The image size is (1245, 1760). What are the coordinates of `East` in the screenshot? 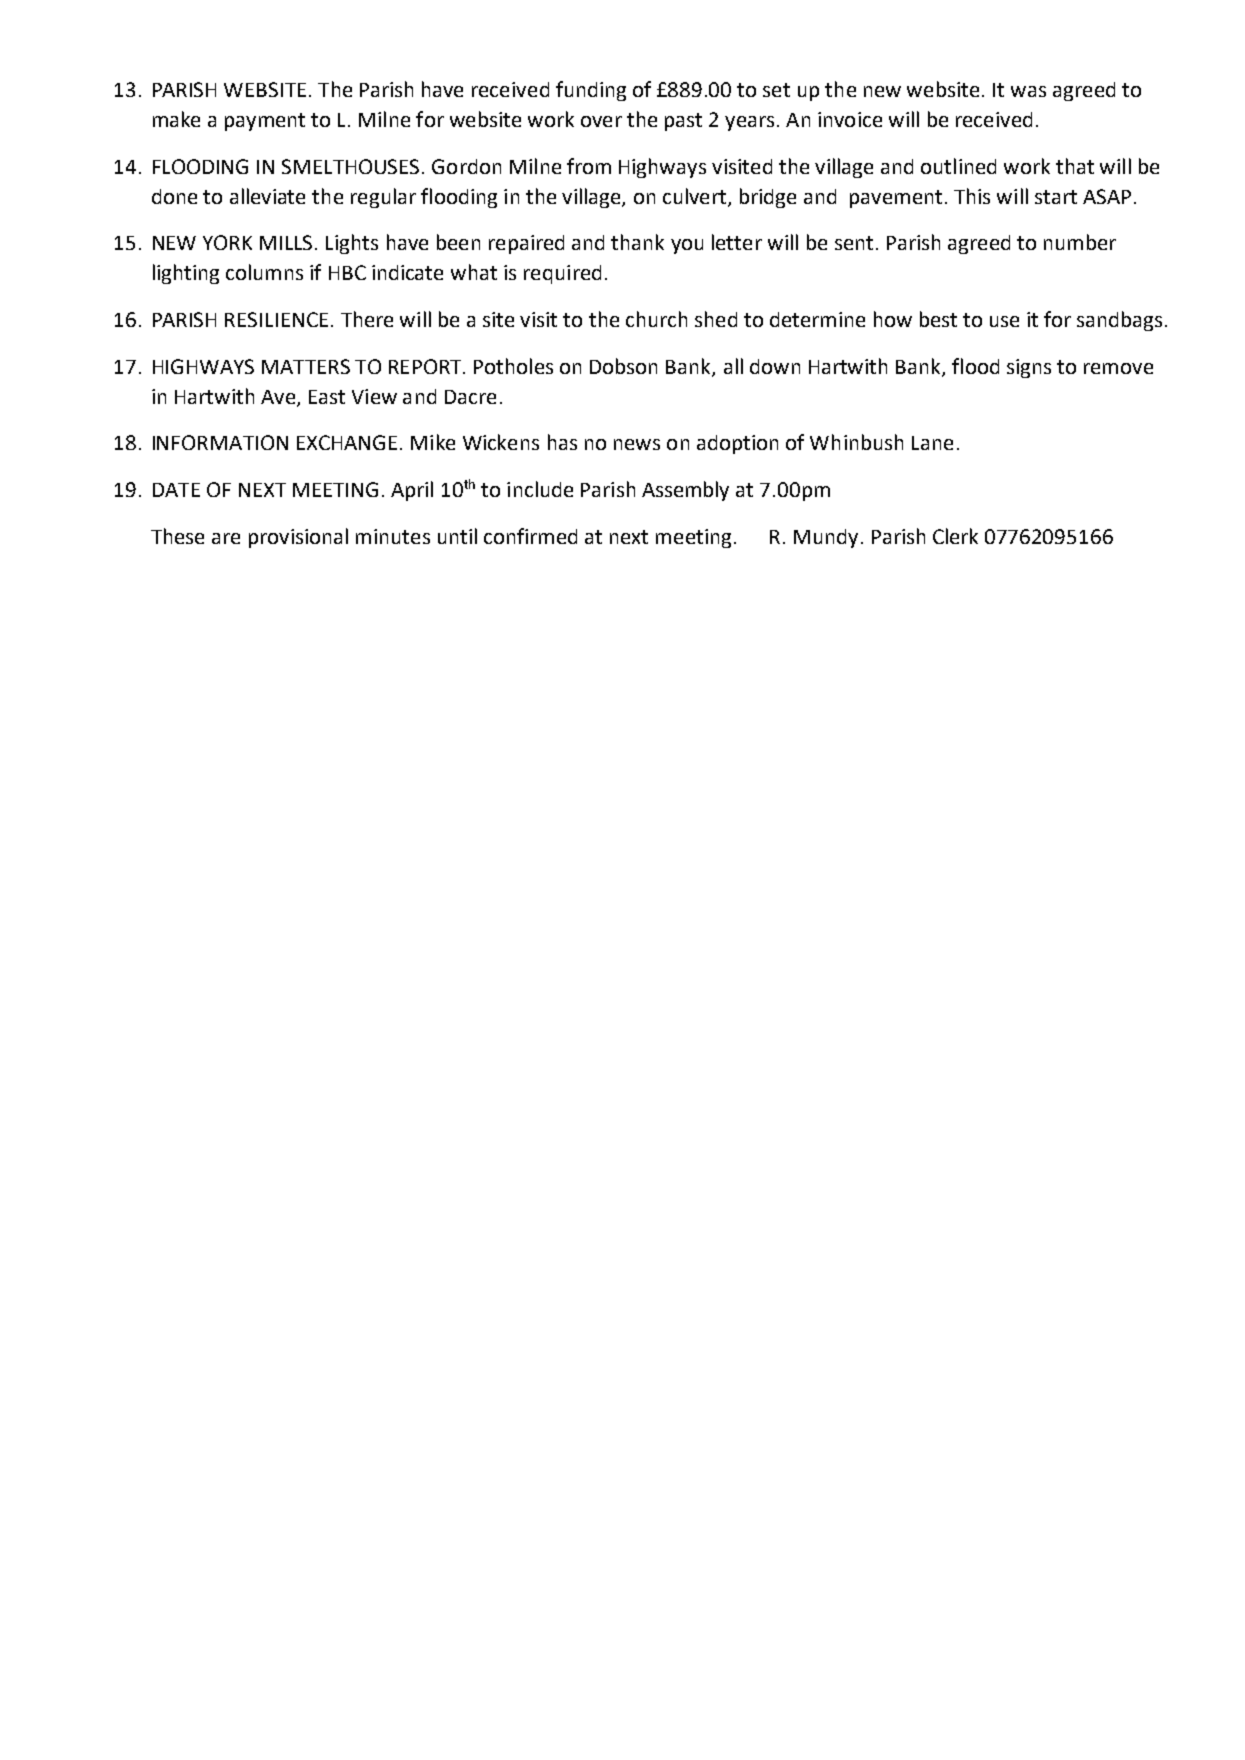 It's located at (327, 397).
